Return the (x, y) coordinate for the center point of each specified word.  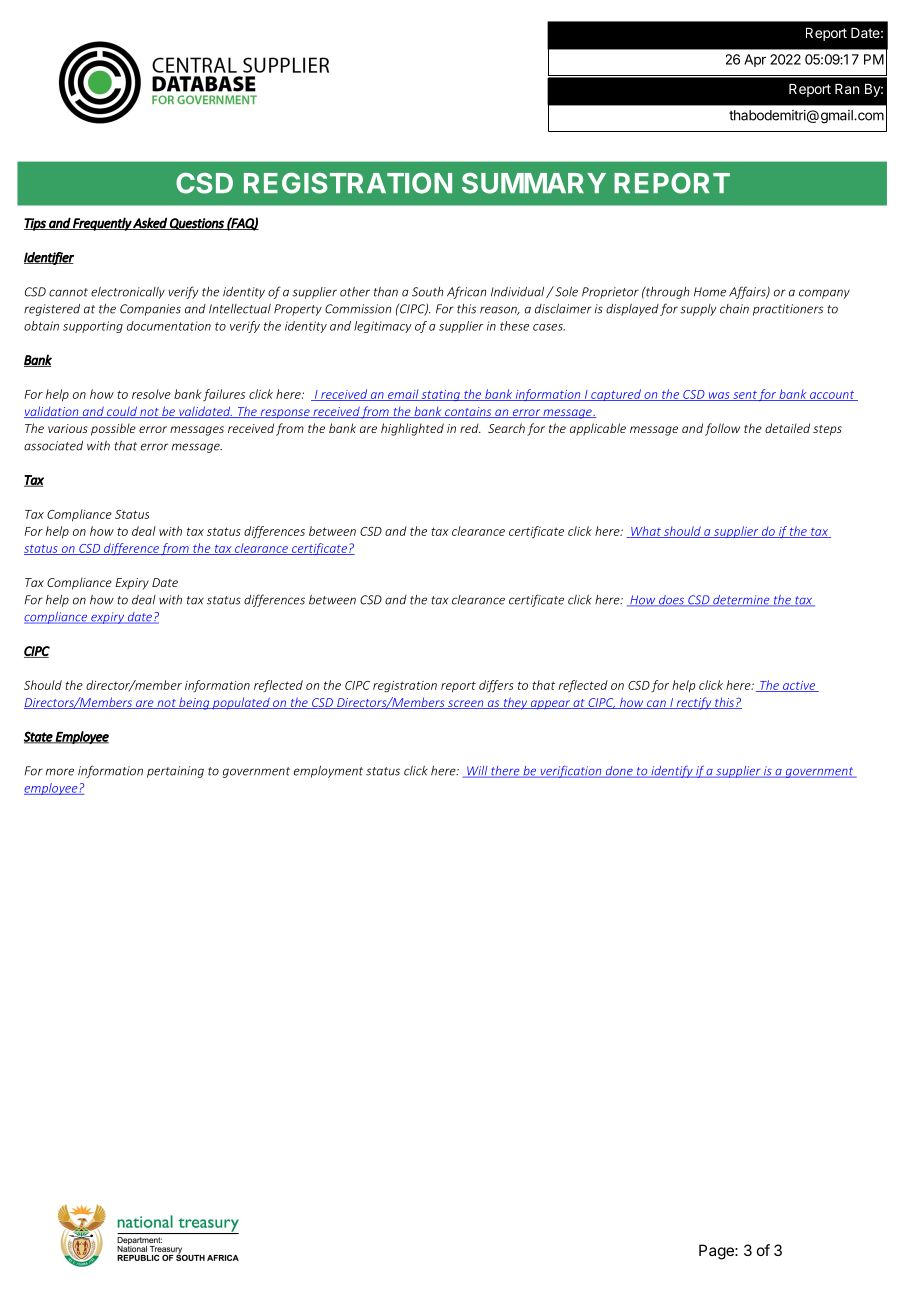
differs (496, 686)
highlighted (412, 429)
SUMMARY (534, 183)
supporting (93, 327)
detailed (787, 428)
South (428, 292)
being (194, 703)
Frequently (102, 224)
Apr (755, 60)
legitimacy (383, 327)
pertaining (175, 772)
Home (710, 292)
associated (53, 446)
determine (741, 601)
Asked (150, 223)
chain (734, 309)
